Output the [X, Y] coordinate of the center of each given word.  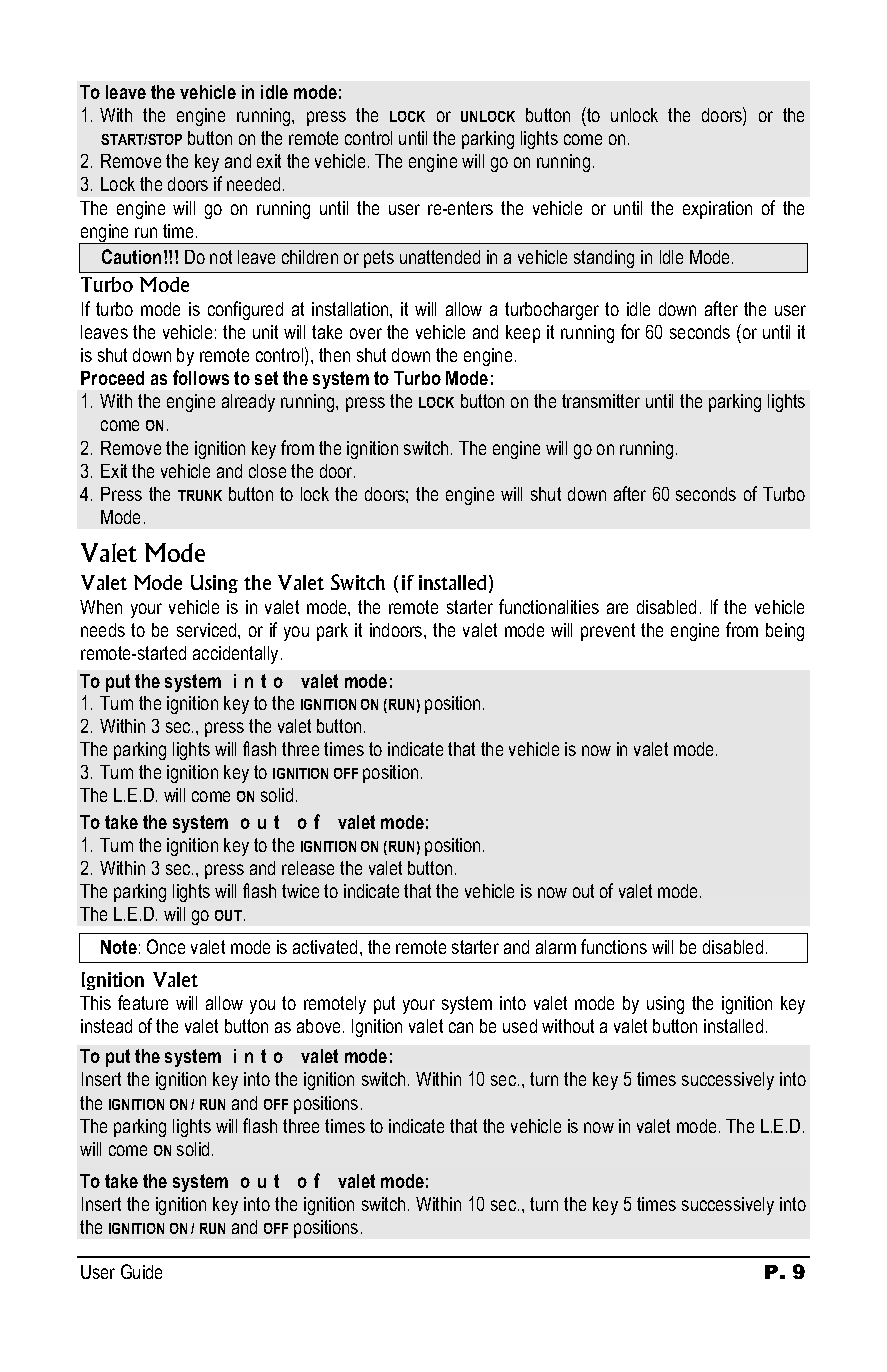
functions [614, 946]
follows [201, 377]
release [308, 868]
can [461, 1027]
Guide [141, 1271]
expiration [717, 210]
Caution [131, 256]
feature [143, 1002]
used [520, 1026]
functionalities [549, 606]
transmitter [601, 401]
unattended [440, 257]
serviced [208, 630]
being [785, 632]
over [366, 333]
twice [300, 891]
